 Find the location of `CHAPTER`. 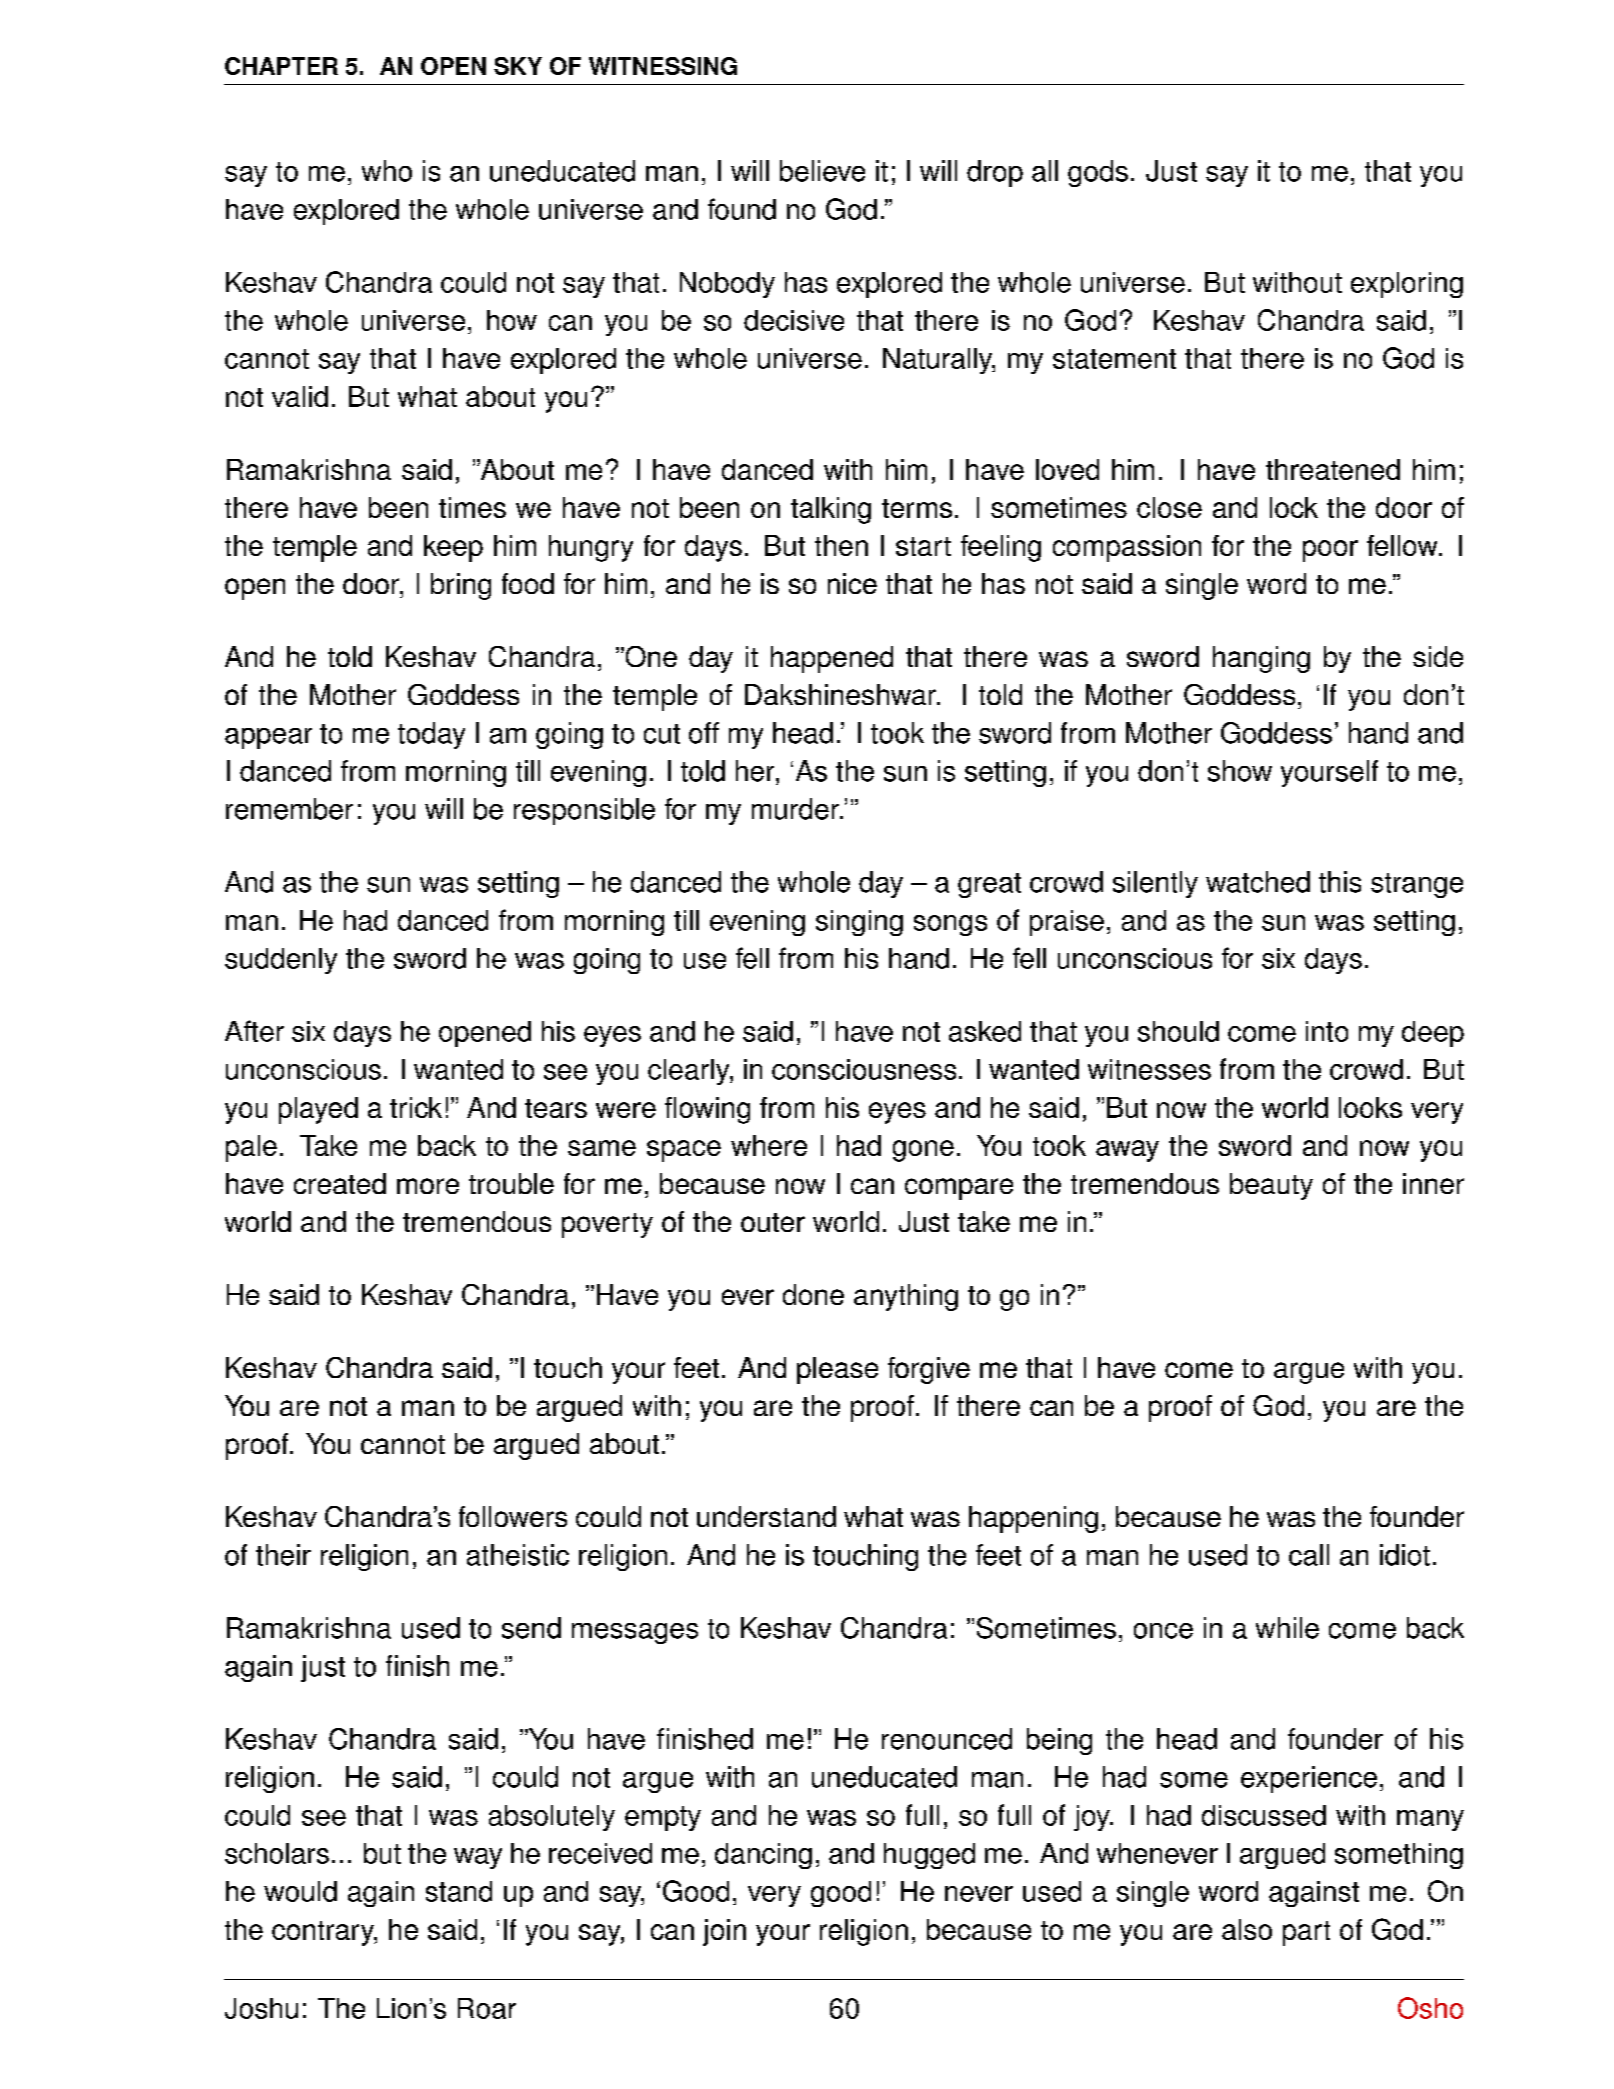

CHAPTER is located at coordinates (281, 66).
